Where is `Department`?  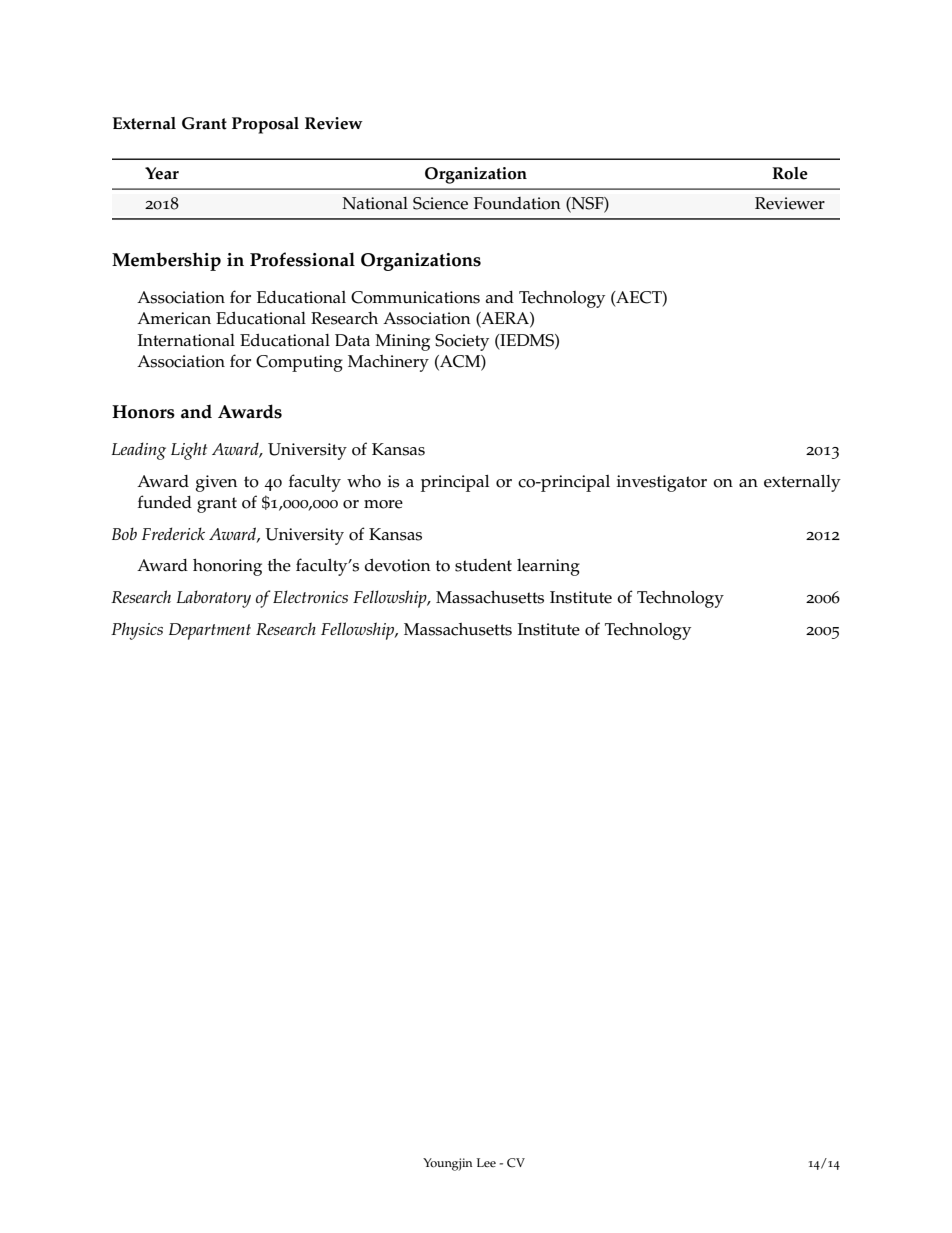
Department is located at coordinates (210, 631).
